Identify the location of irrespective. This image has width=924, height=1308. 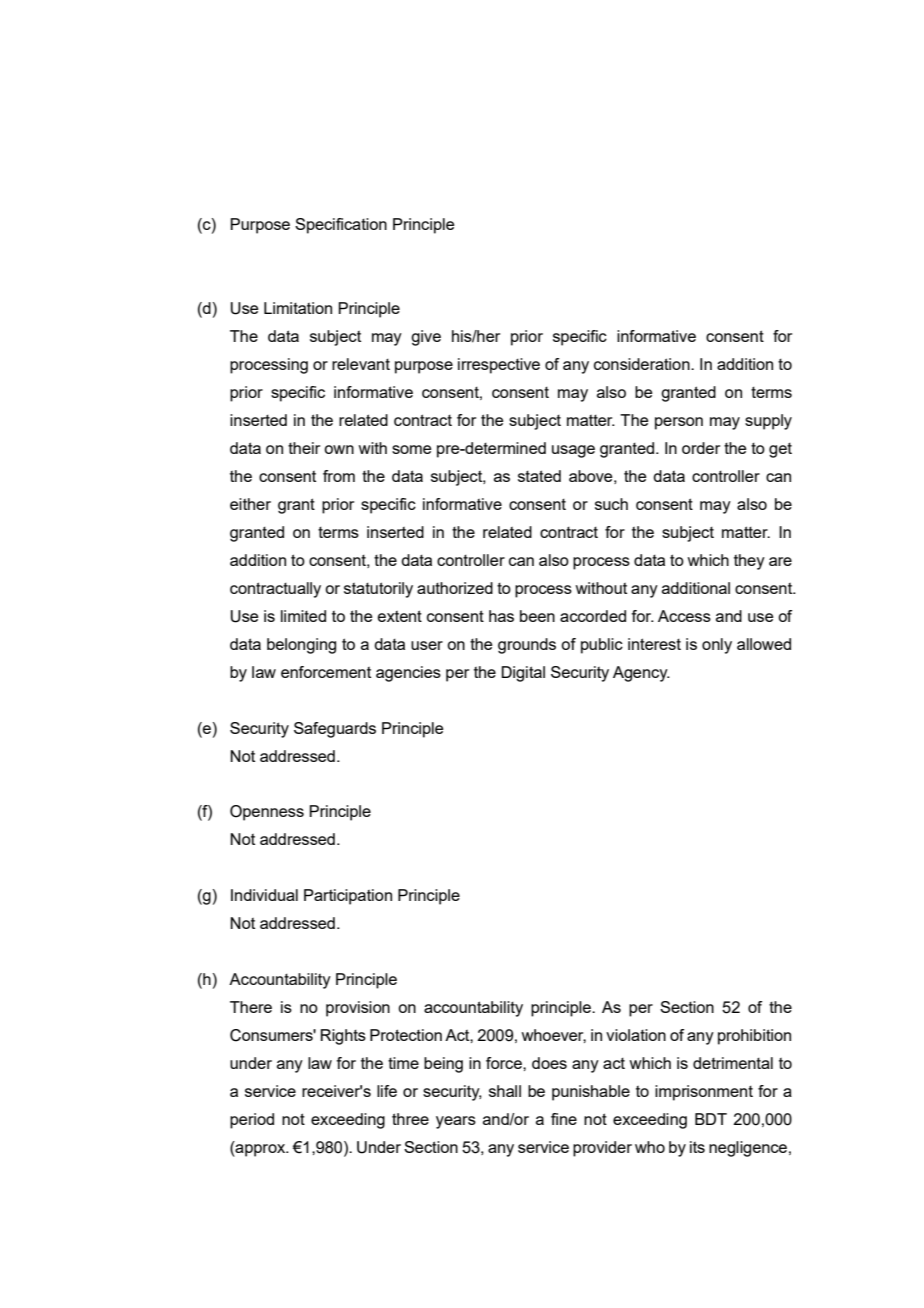
(499, 366).
